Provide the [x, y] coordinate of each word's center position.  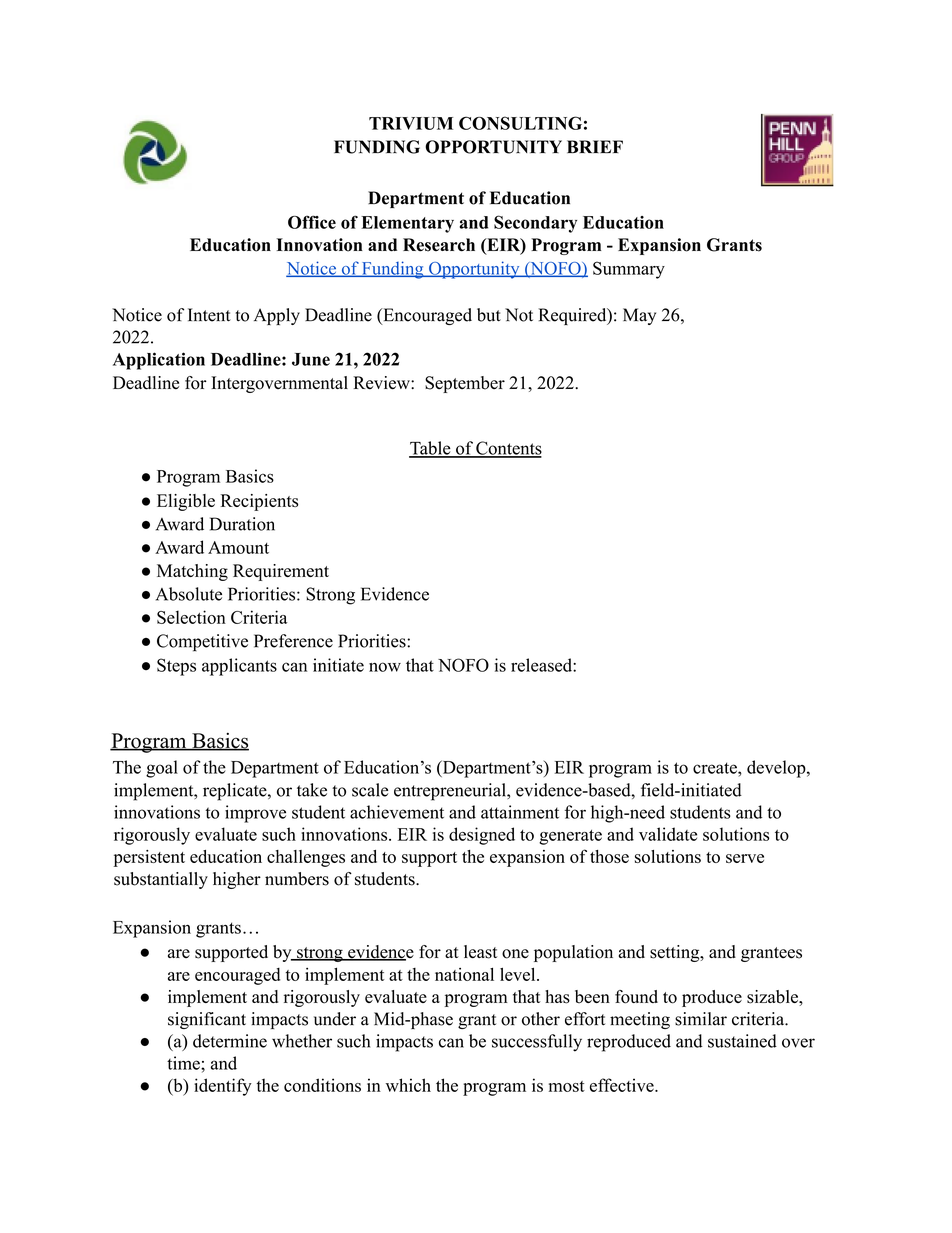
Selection [191, 617]
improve [255, 814]
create [716, 768]
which [408, 1085]
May [639, 316]
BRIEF [595, 146]
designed [482, 836]
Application [159, 361]
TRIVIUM [411, 123]
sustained [742, 1041]
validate [668, 834]
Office [312, 222]
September [465, 384]
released [542, 665]
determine [230, 1041]
